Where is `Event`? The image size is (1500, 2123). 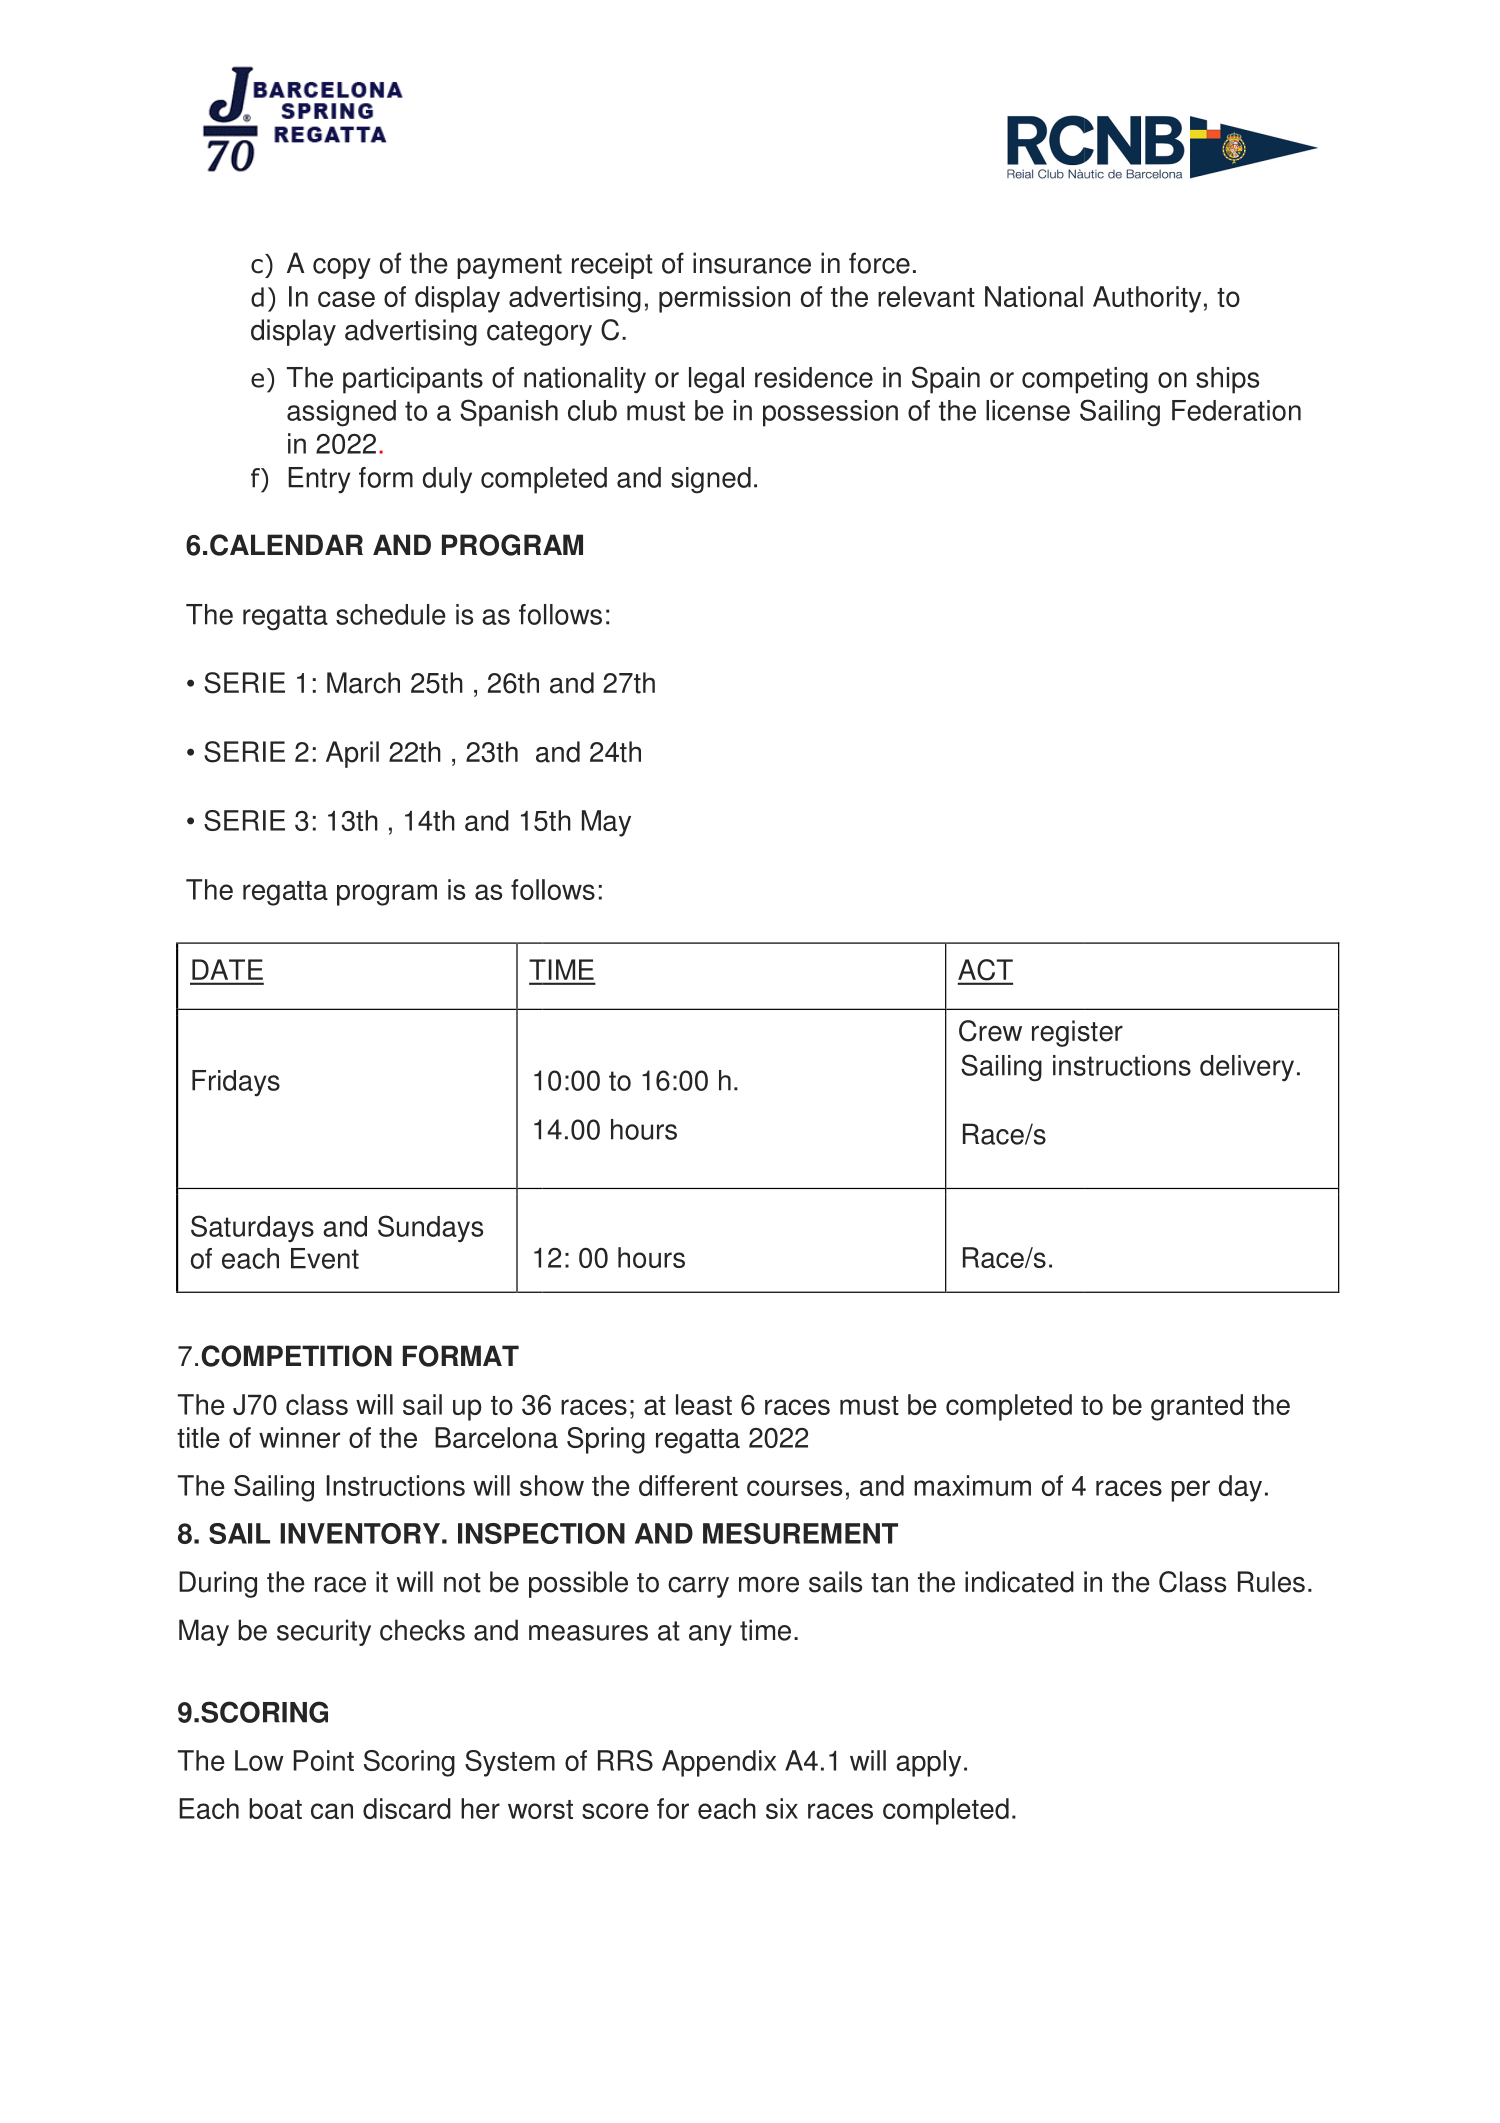 Event is located at coordinates (325, 1258).
